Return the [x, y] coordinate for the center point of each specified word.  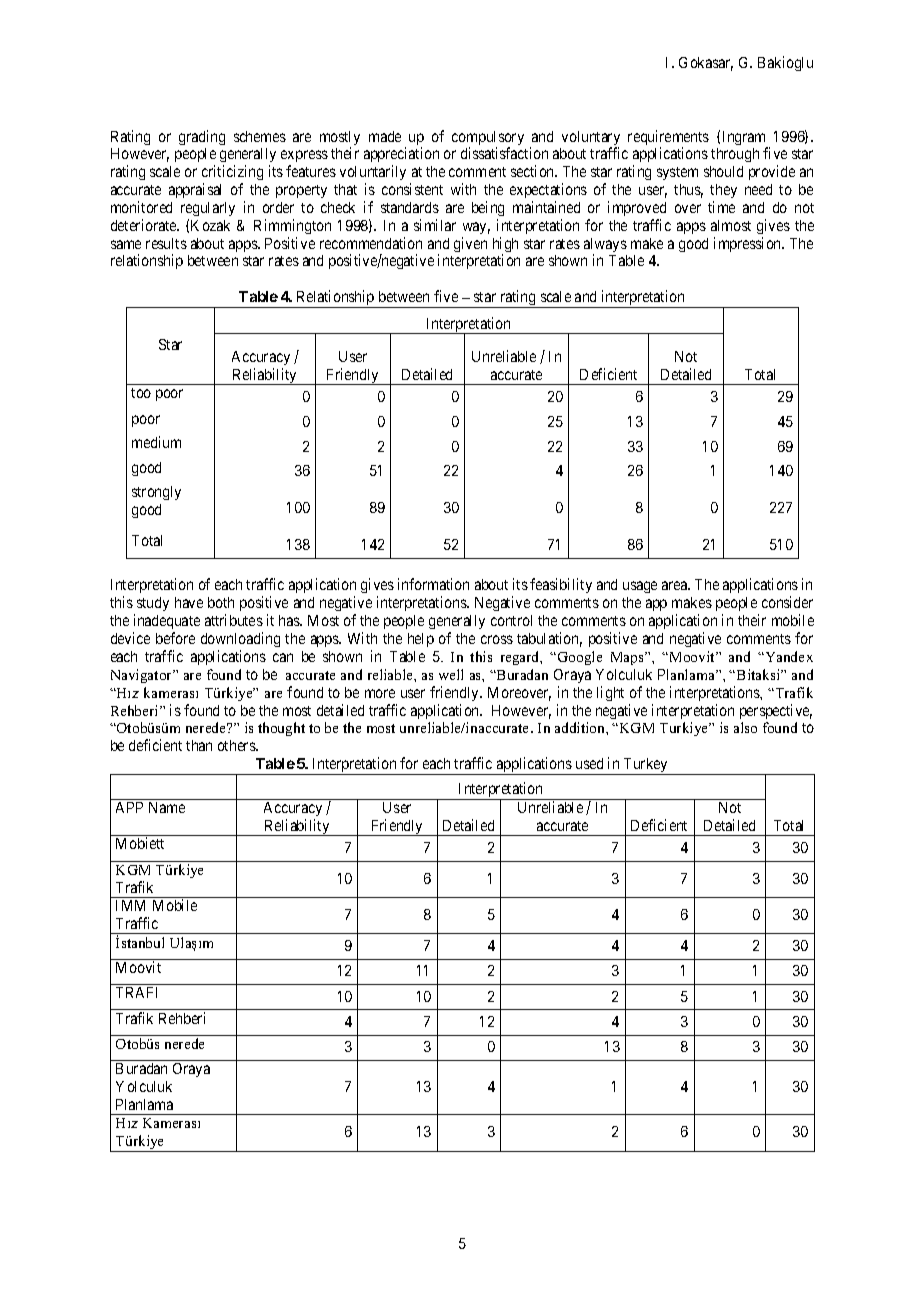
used [589, 763]
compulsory [488, 139]
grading [202, 137]
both [221, 602]
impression [749, 244]
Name [167, 807]
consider [787, 602]
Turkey [646, 766]
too [141, 393]
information [433, 584]
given [470, 244]
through [735, 155]
